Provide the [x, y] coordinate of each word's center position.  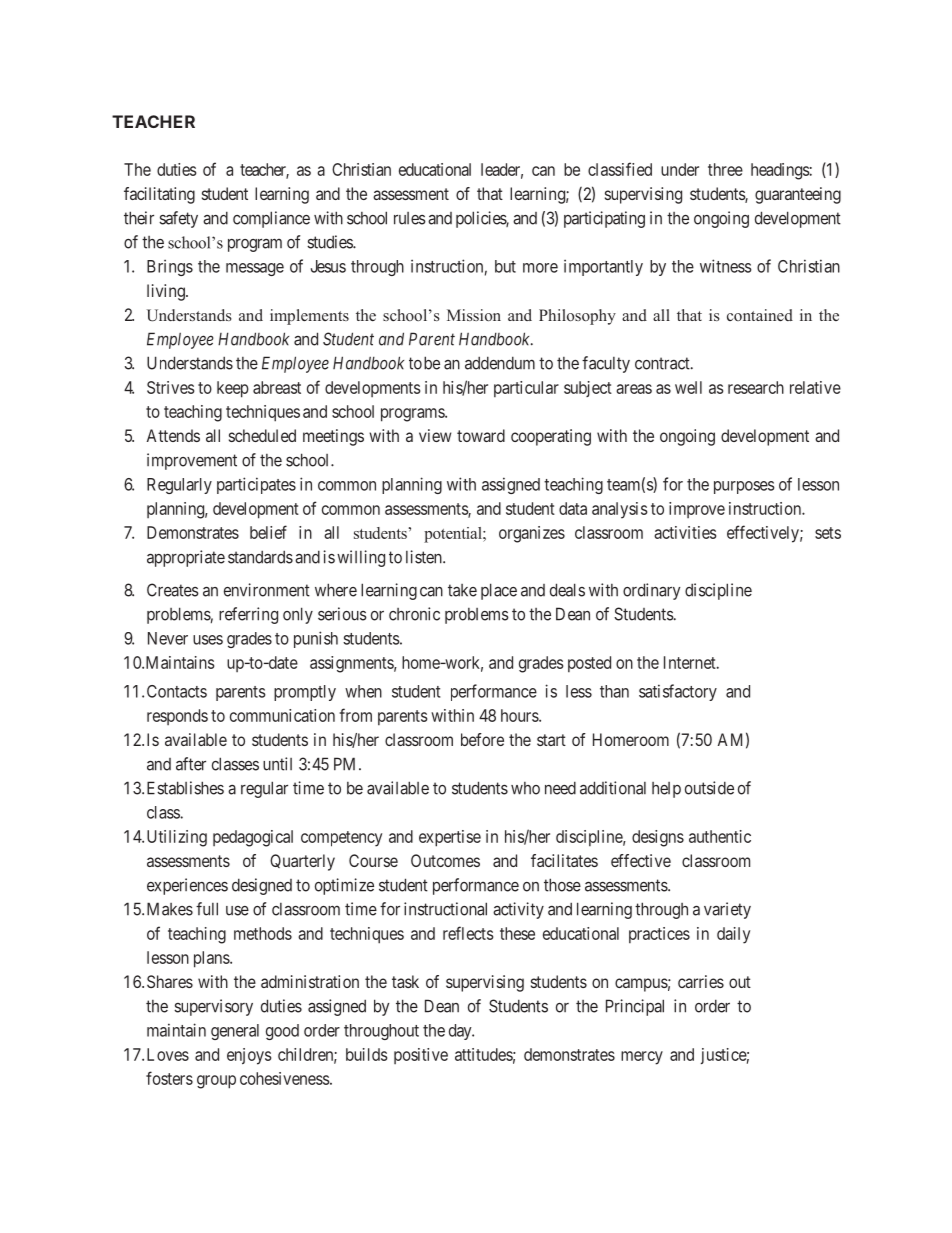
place [499, 591]
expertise [450, 838]
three [725, 169]
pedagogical [253, 838]
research [756, 387]
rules [410, 218]
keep [233, 389]
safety [178, 219]
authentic [720, 836]
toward [481, 435]
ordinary [651, 591]
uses [208, 640]
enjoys [249, 1056]
